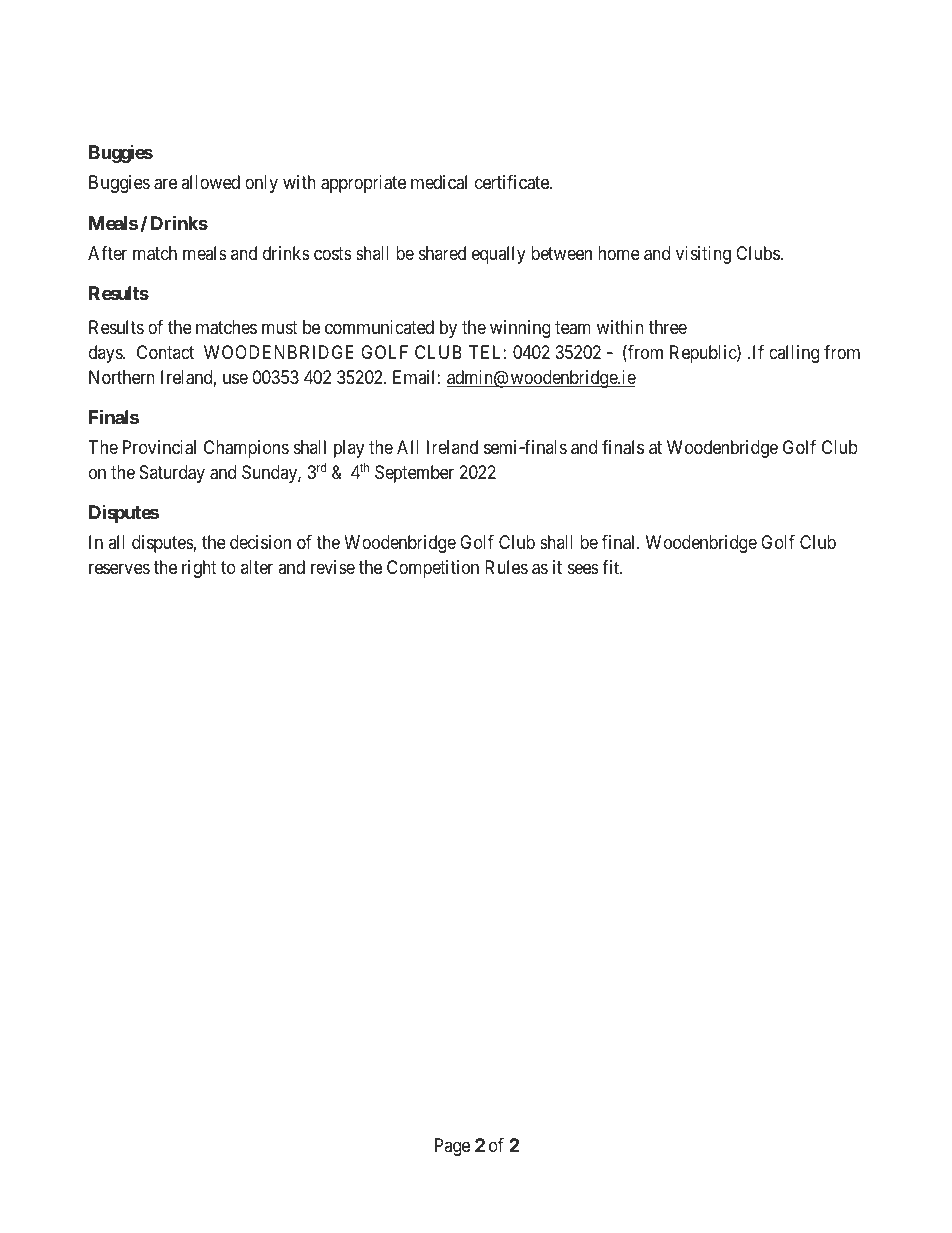 The image size is (952, 1233). What do you see at coordinates (433, 569) in the screenshot?
I see `Competition` at bounding box center [433, 569].
